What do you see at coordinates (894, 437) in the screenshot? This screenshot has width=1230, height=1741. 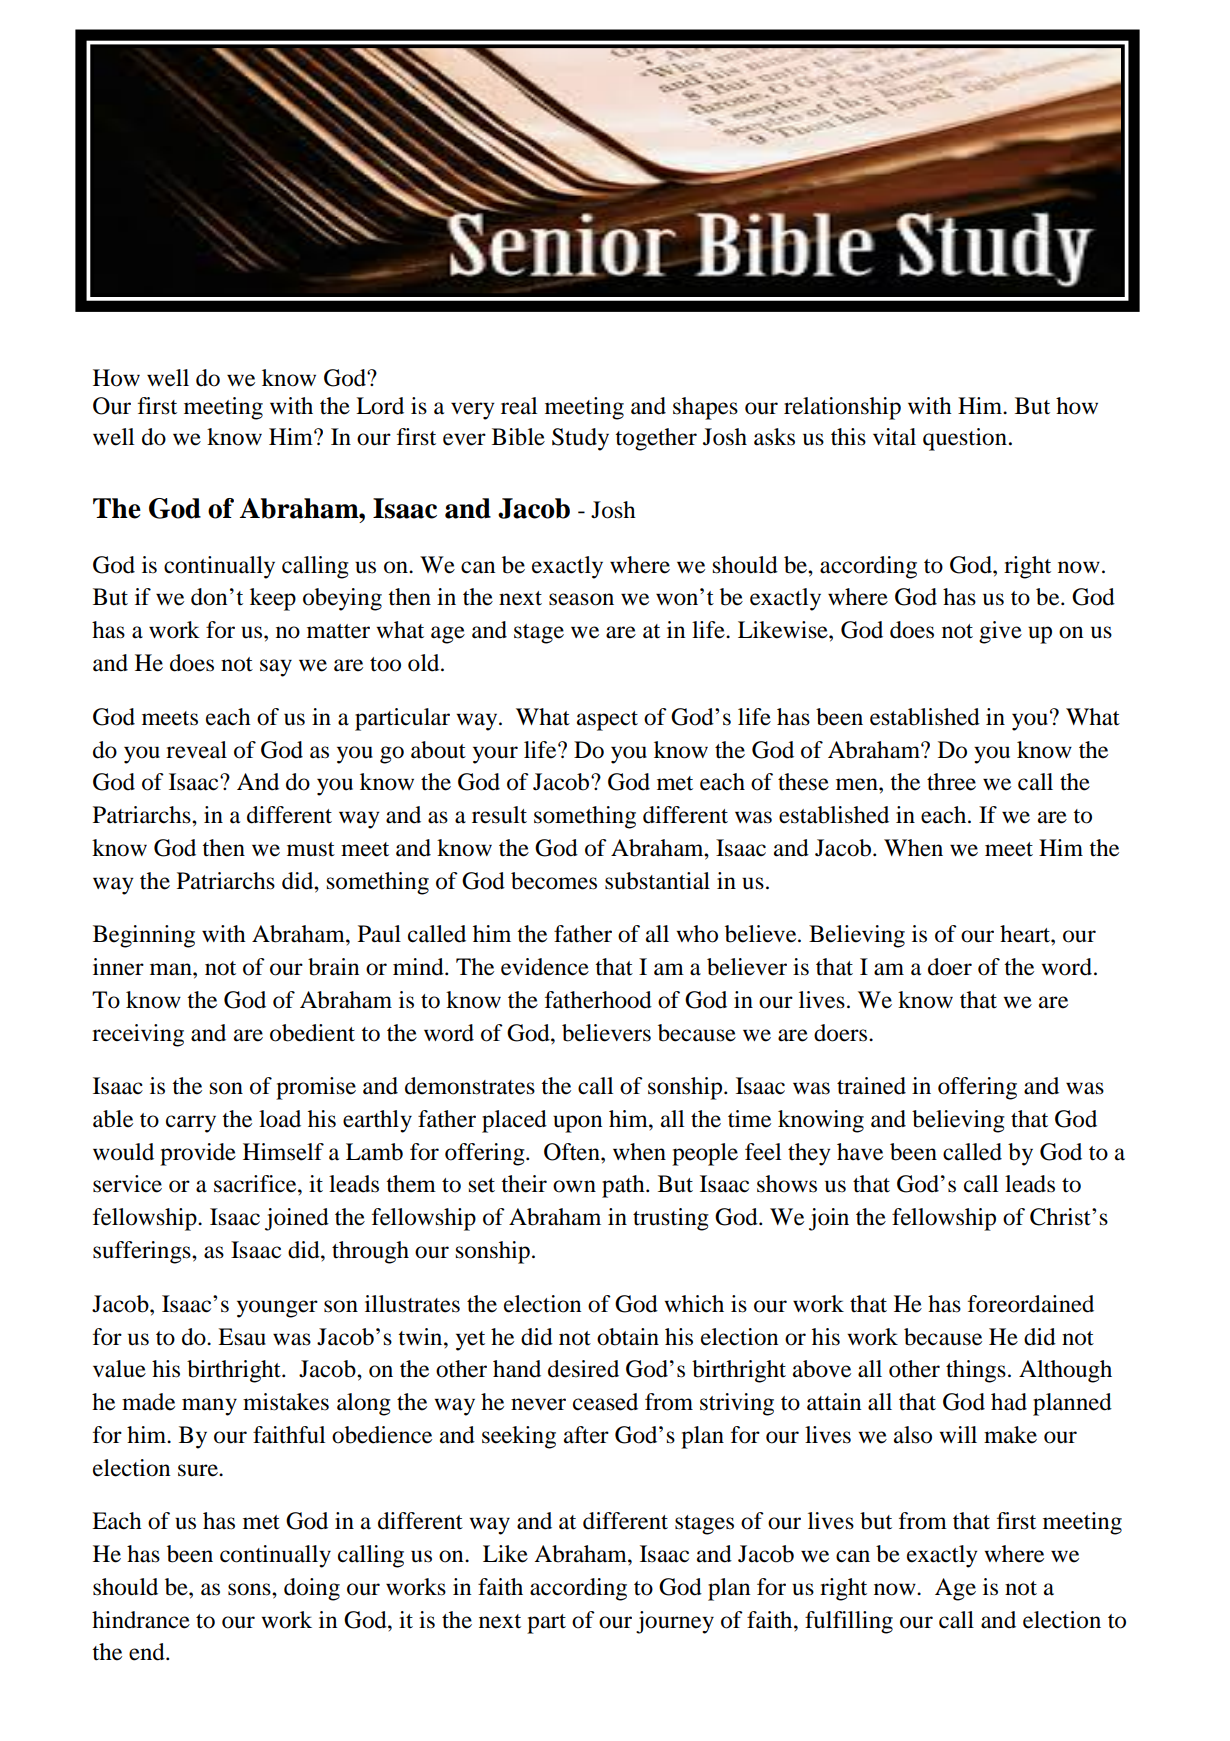 I see `vital` at bounding box center [894, 437].
